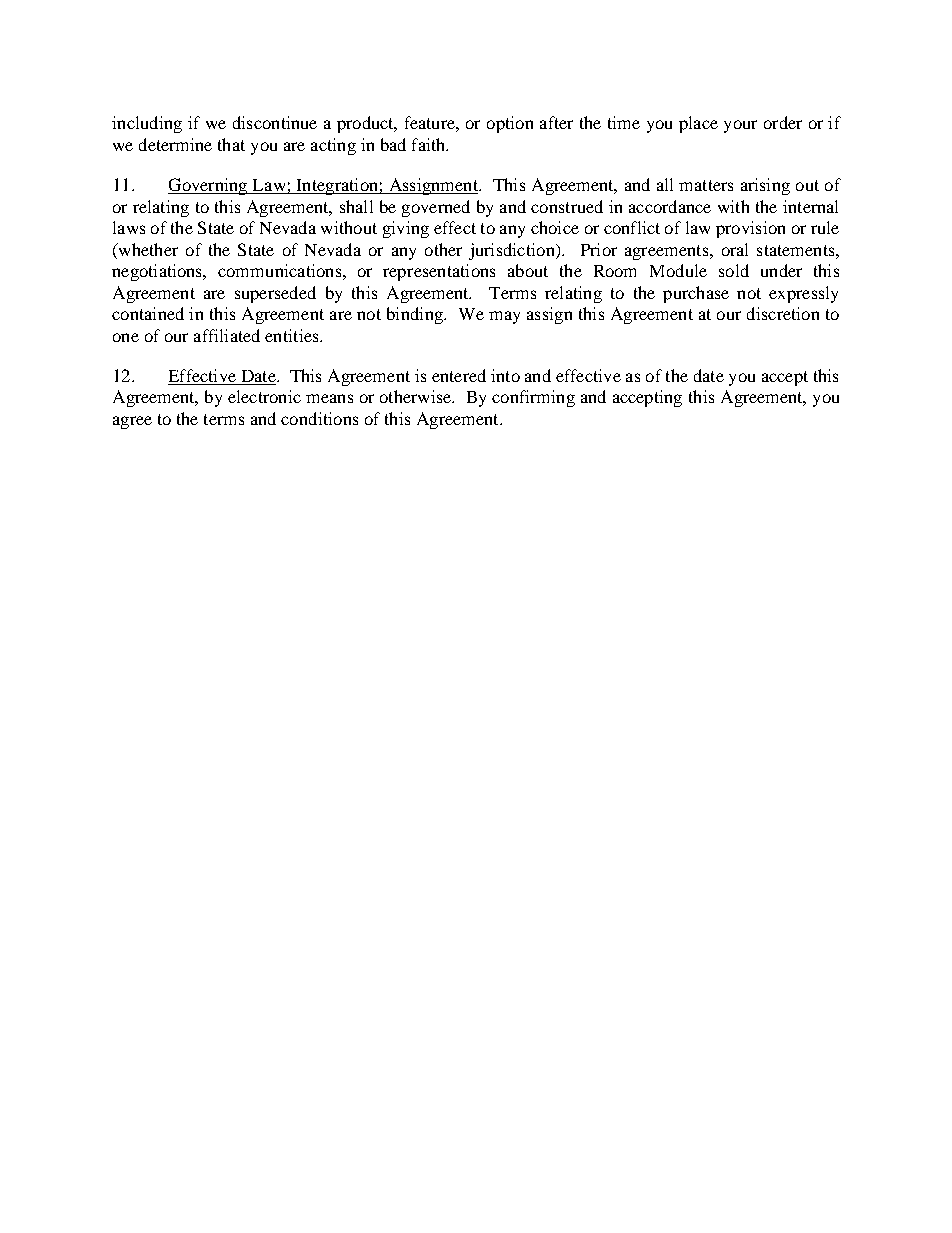  Describe the element at coordinates (505, 375) in the screenshot. I see `into` at that location.
